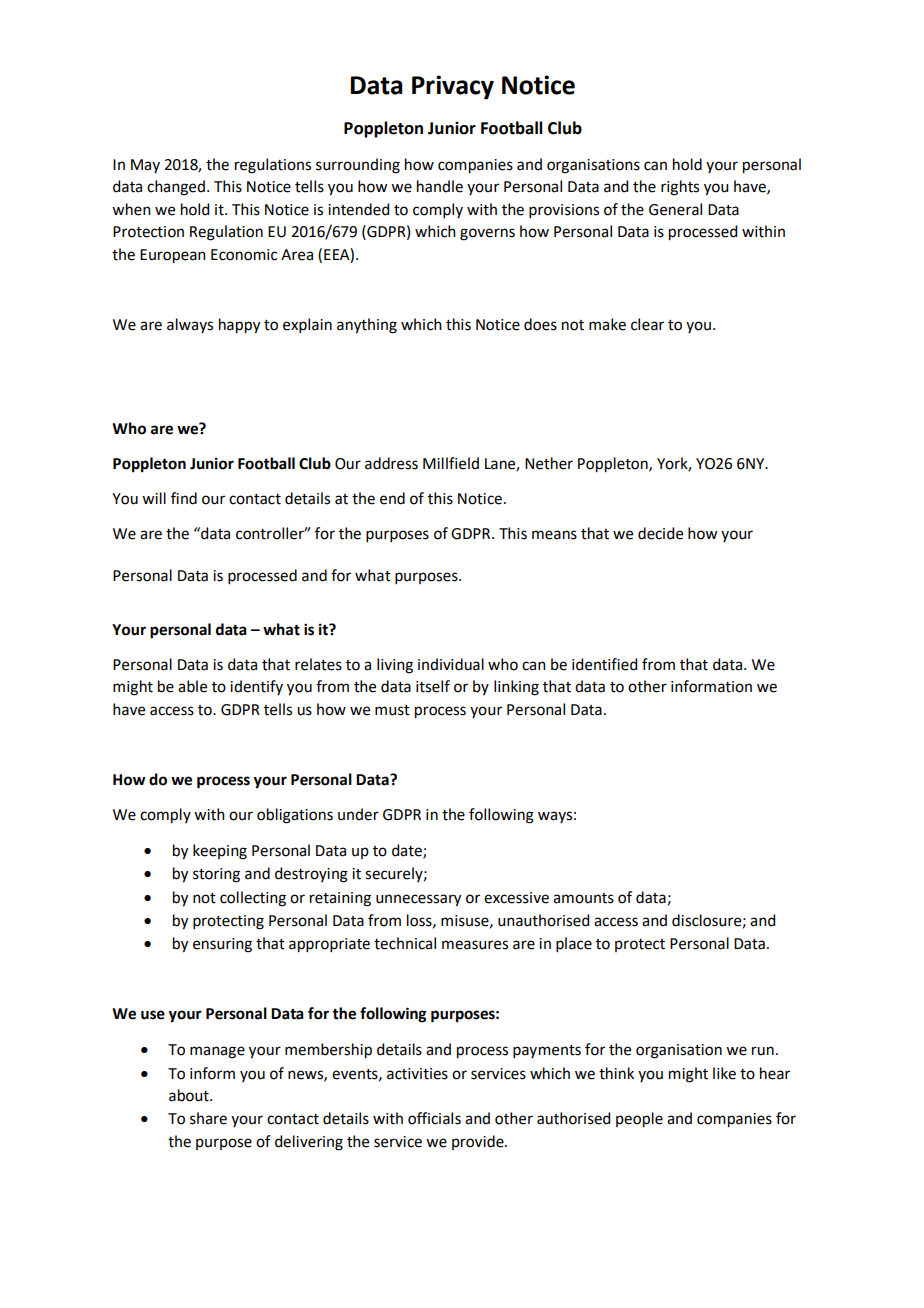 The width and height of the screenshot is (924, 1308). What do you see at coordinates (660, 533) in the screenshot?
I see `decide` at bounding box center [660, 533].
